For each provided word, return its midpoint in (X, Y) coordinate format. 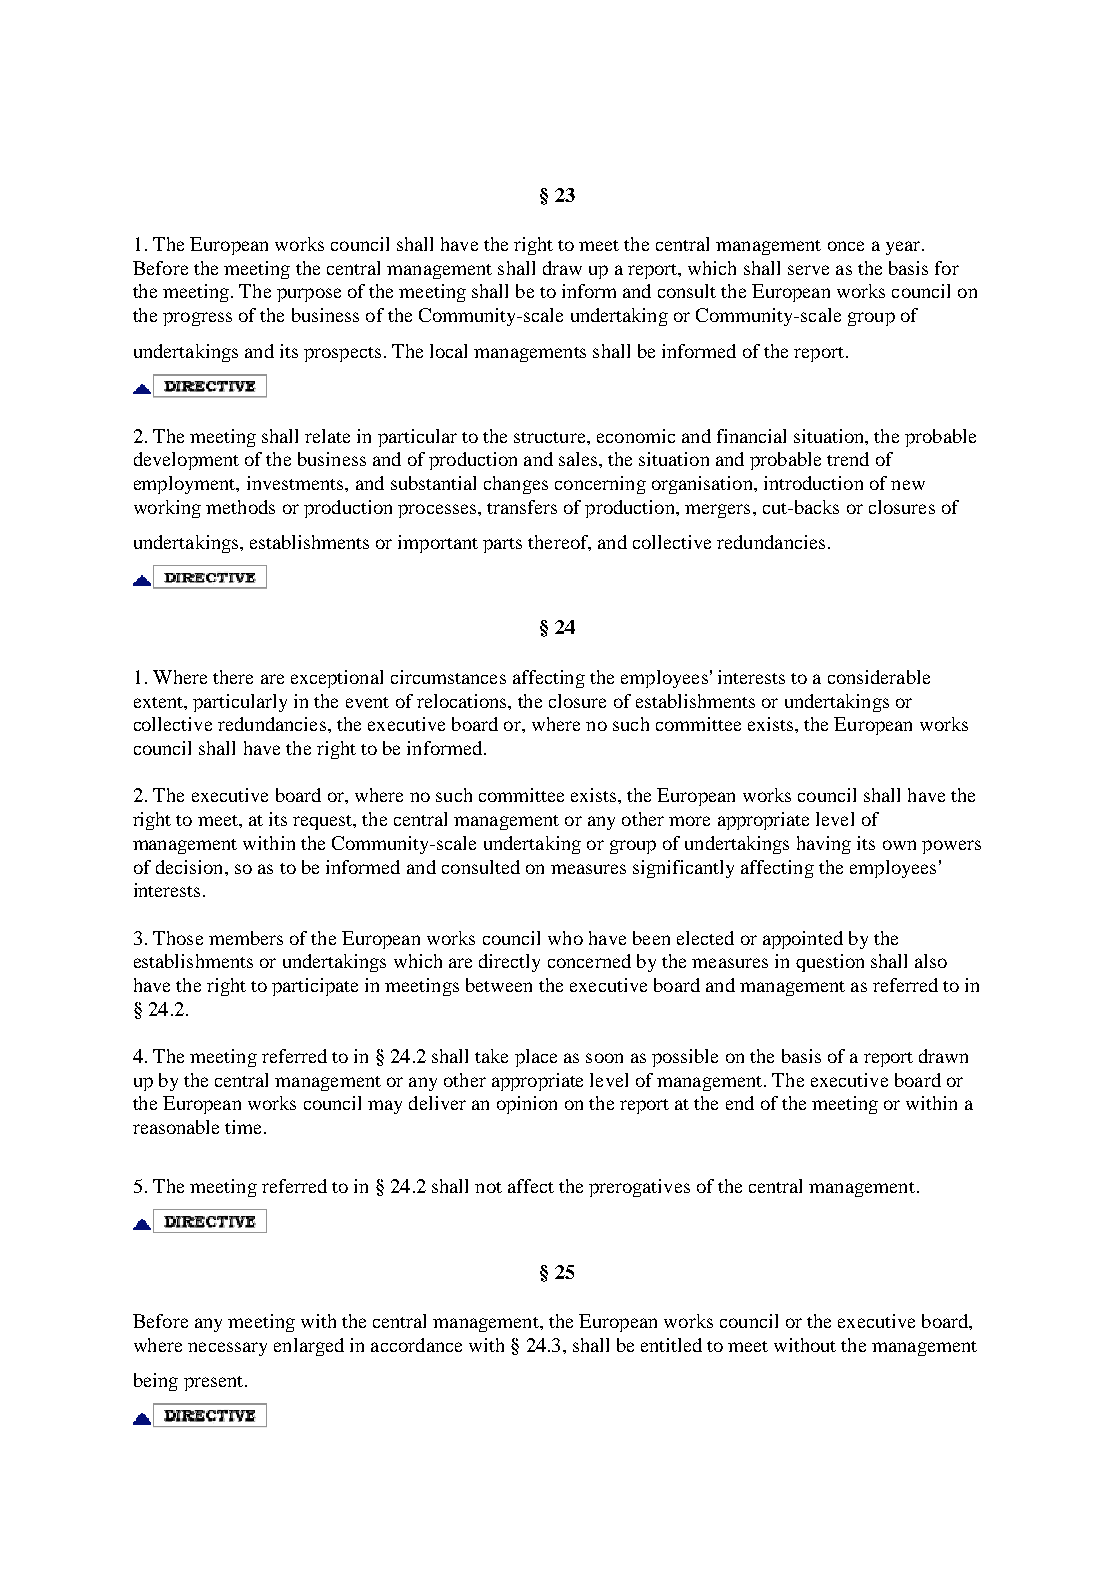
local (448, 351)
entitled (671, 1345)
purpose (309, 295)
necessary (227, 1349)
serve (808, 270)
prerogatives (639, 1188)
